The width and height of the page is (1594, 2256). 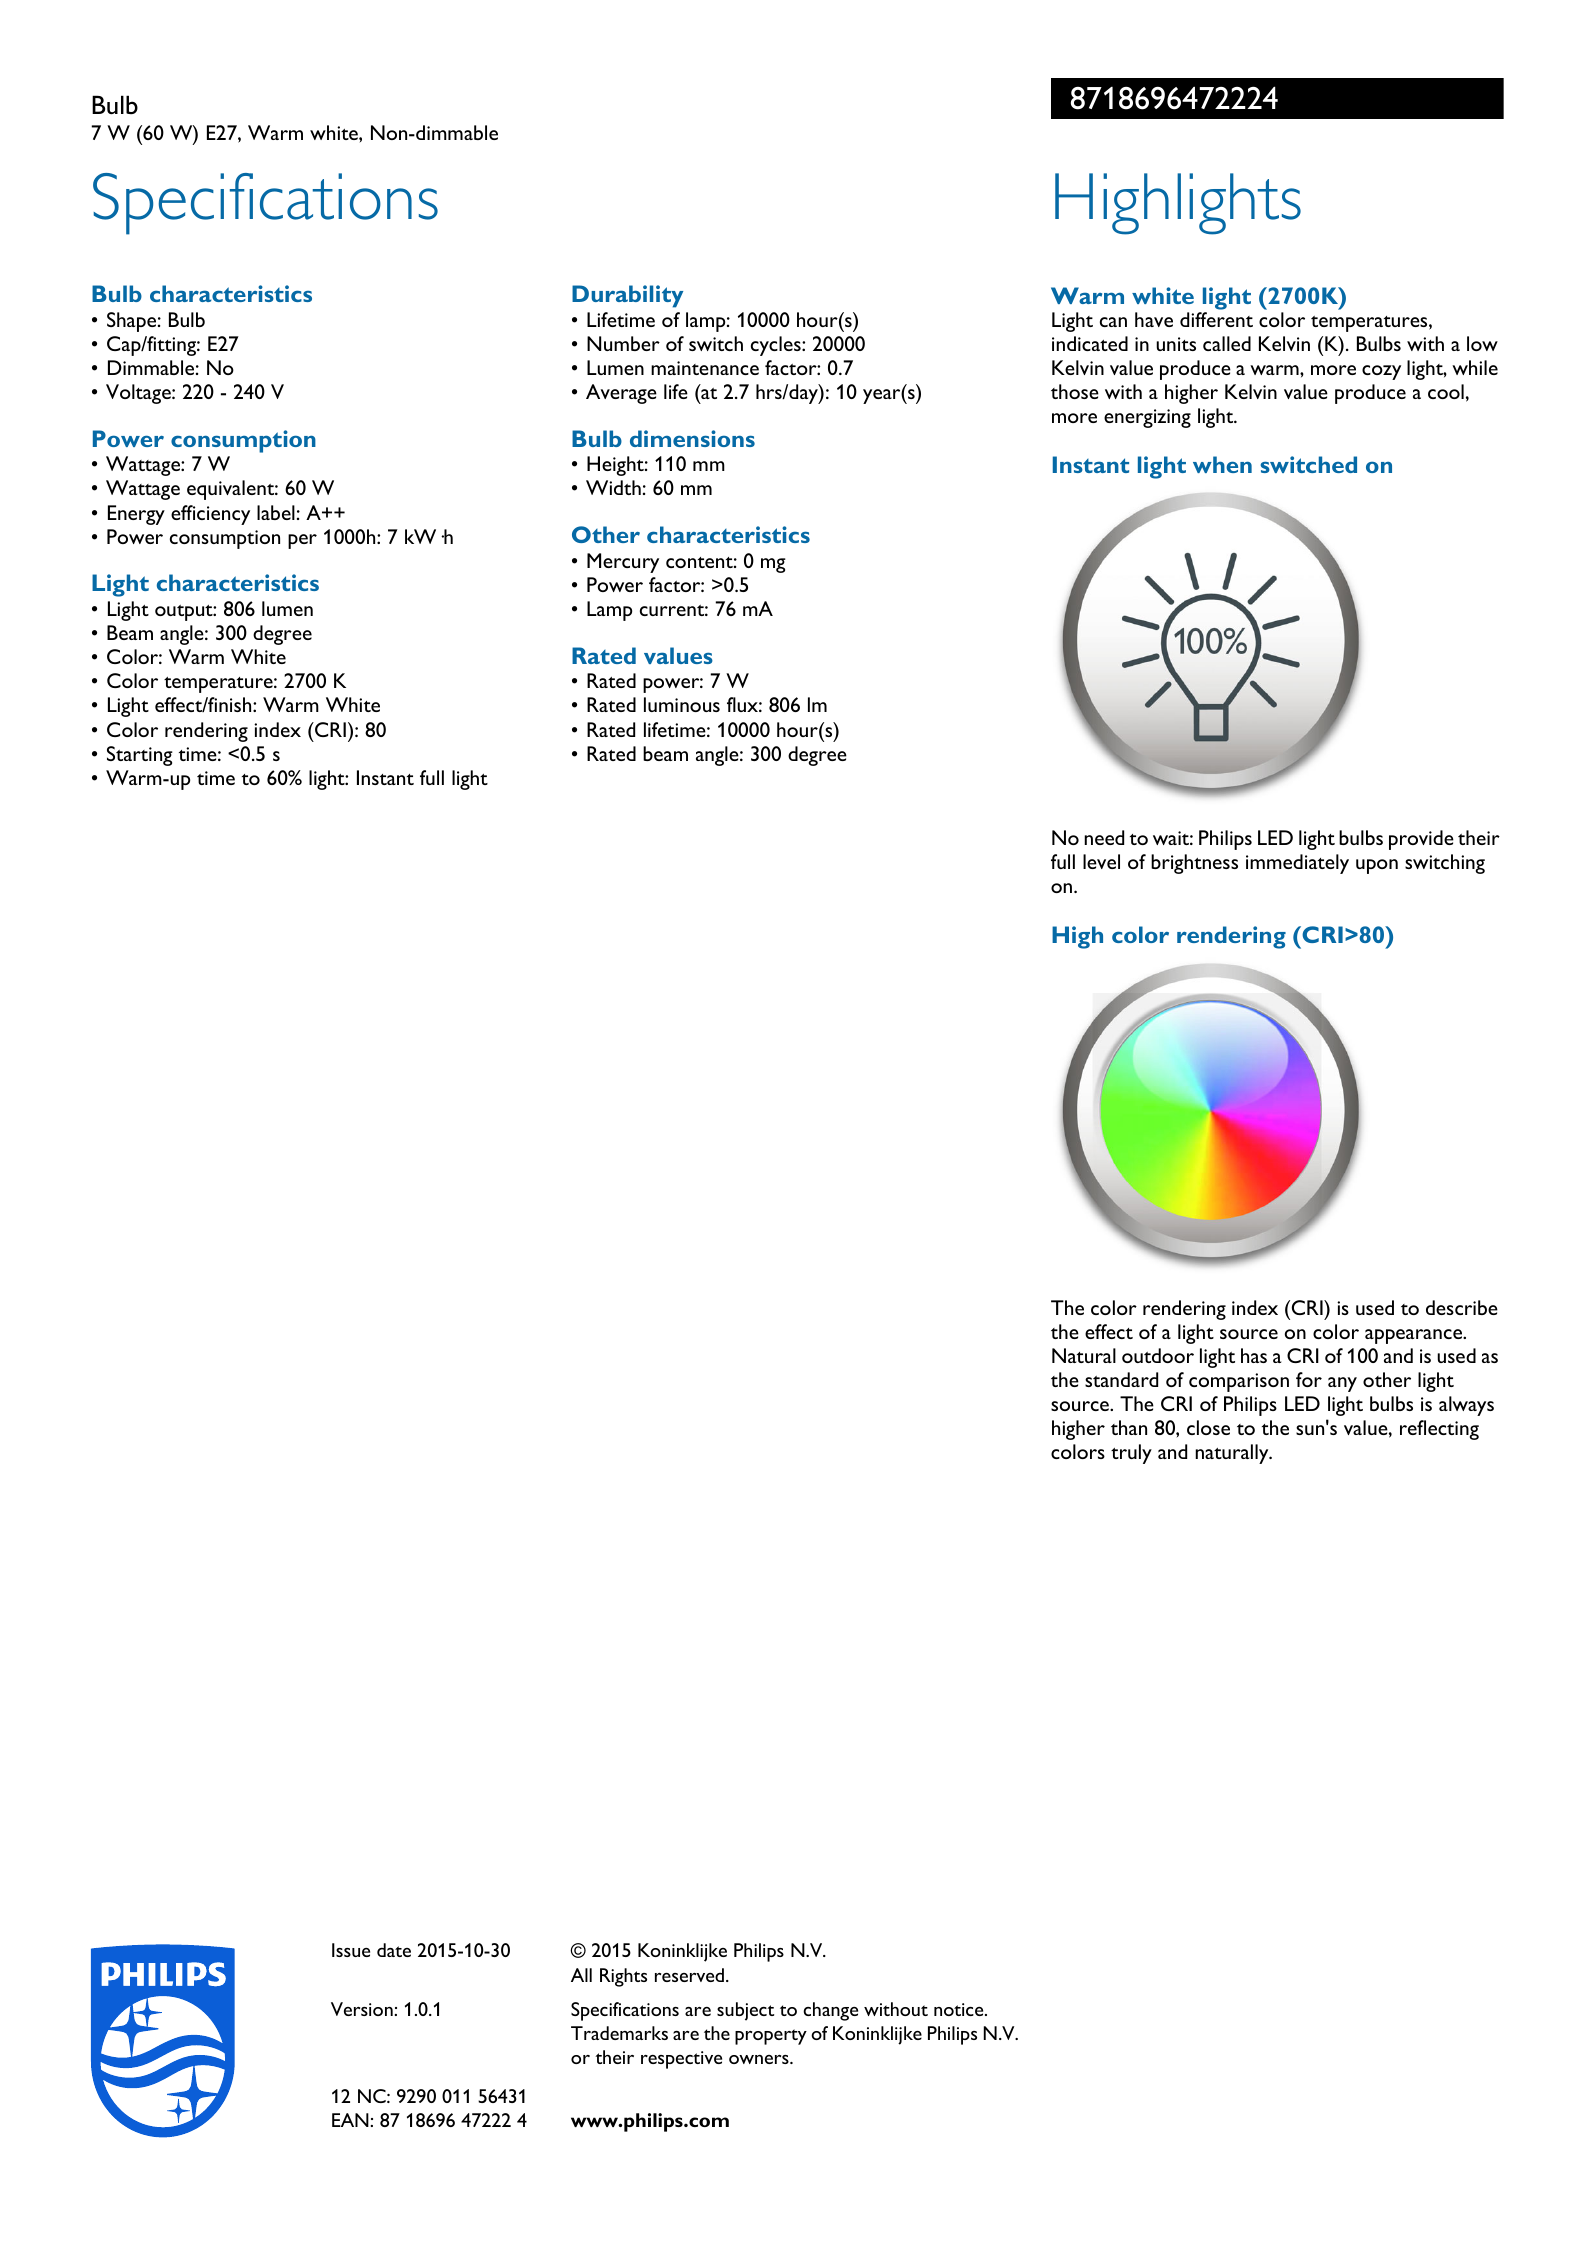 What do you see at coordinates (1439, 1430) in the page?
I see `reflecting` at bounding box center [1439, 1430].
